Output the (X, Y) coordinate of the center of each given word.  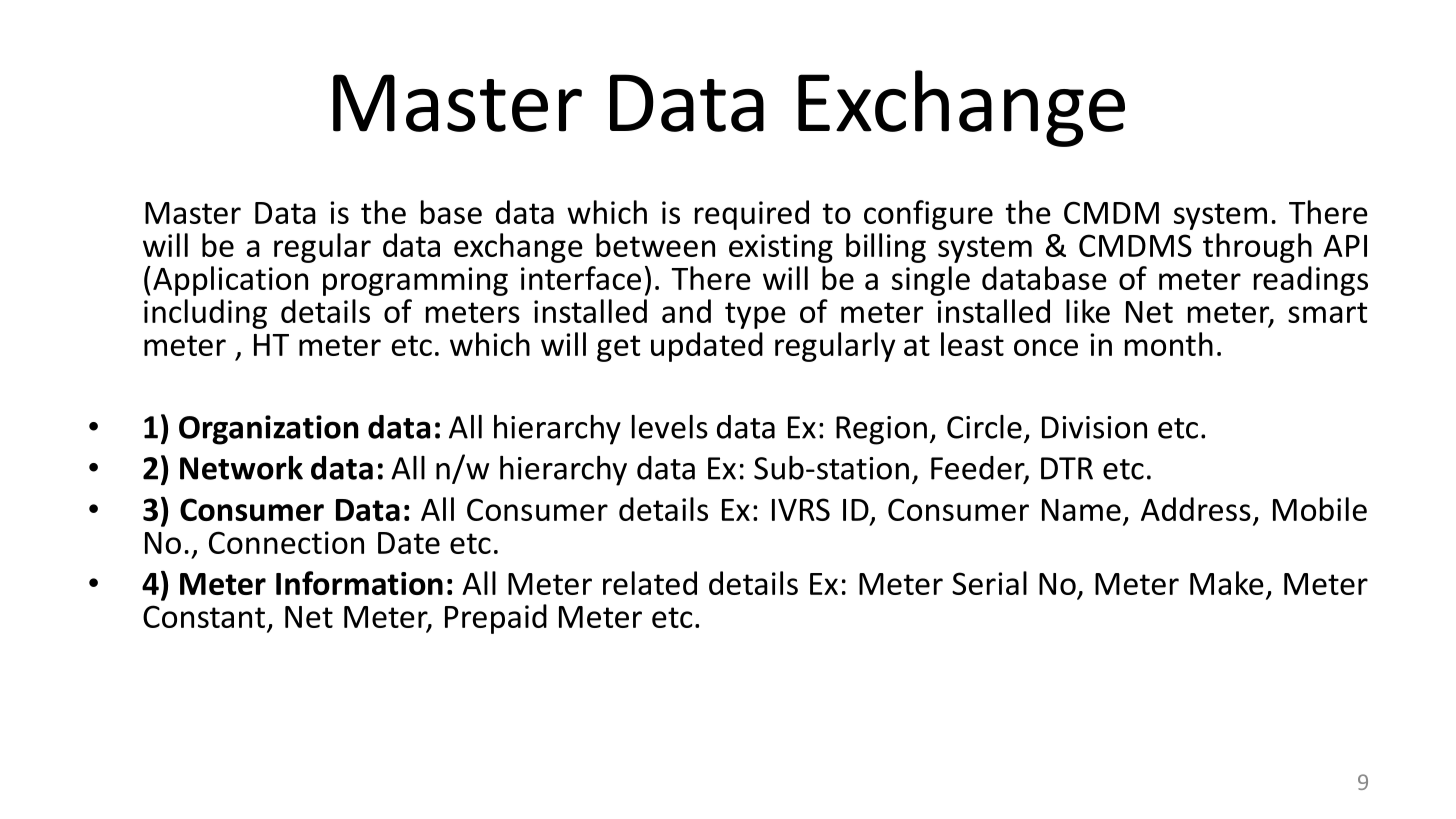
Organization (268, 430)
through (1257, 248)
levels (670, 427)
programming (415, 281)
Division (1094, 427)
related (650, 583)
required (752, 215)
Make (1227, 583)
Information (359, 583)
